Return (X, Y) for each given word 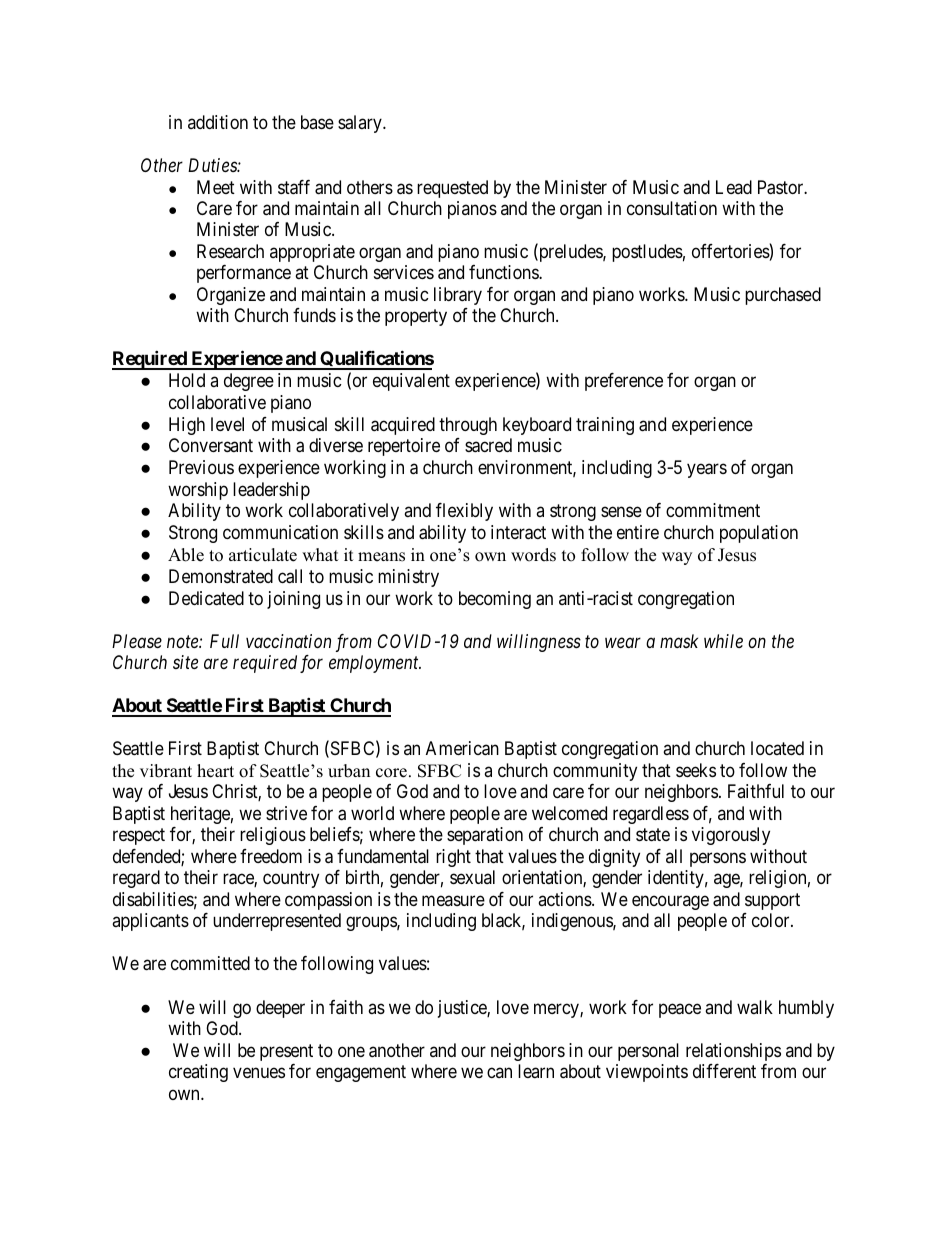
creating (198, 1073)
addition (218, 122)
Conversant (211, 445)
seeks (696, 770)
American (462, 748)
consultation (672, 208)
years (707, 471)
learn (536, 1071)
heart (215, 771)
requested (452, 189)
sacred (488, 445)
